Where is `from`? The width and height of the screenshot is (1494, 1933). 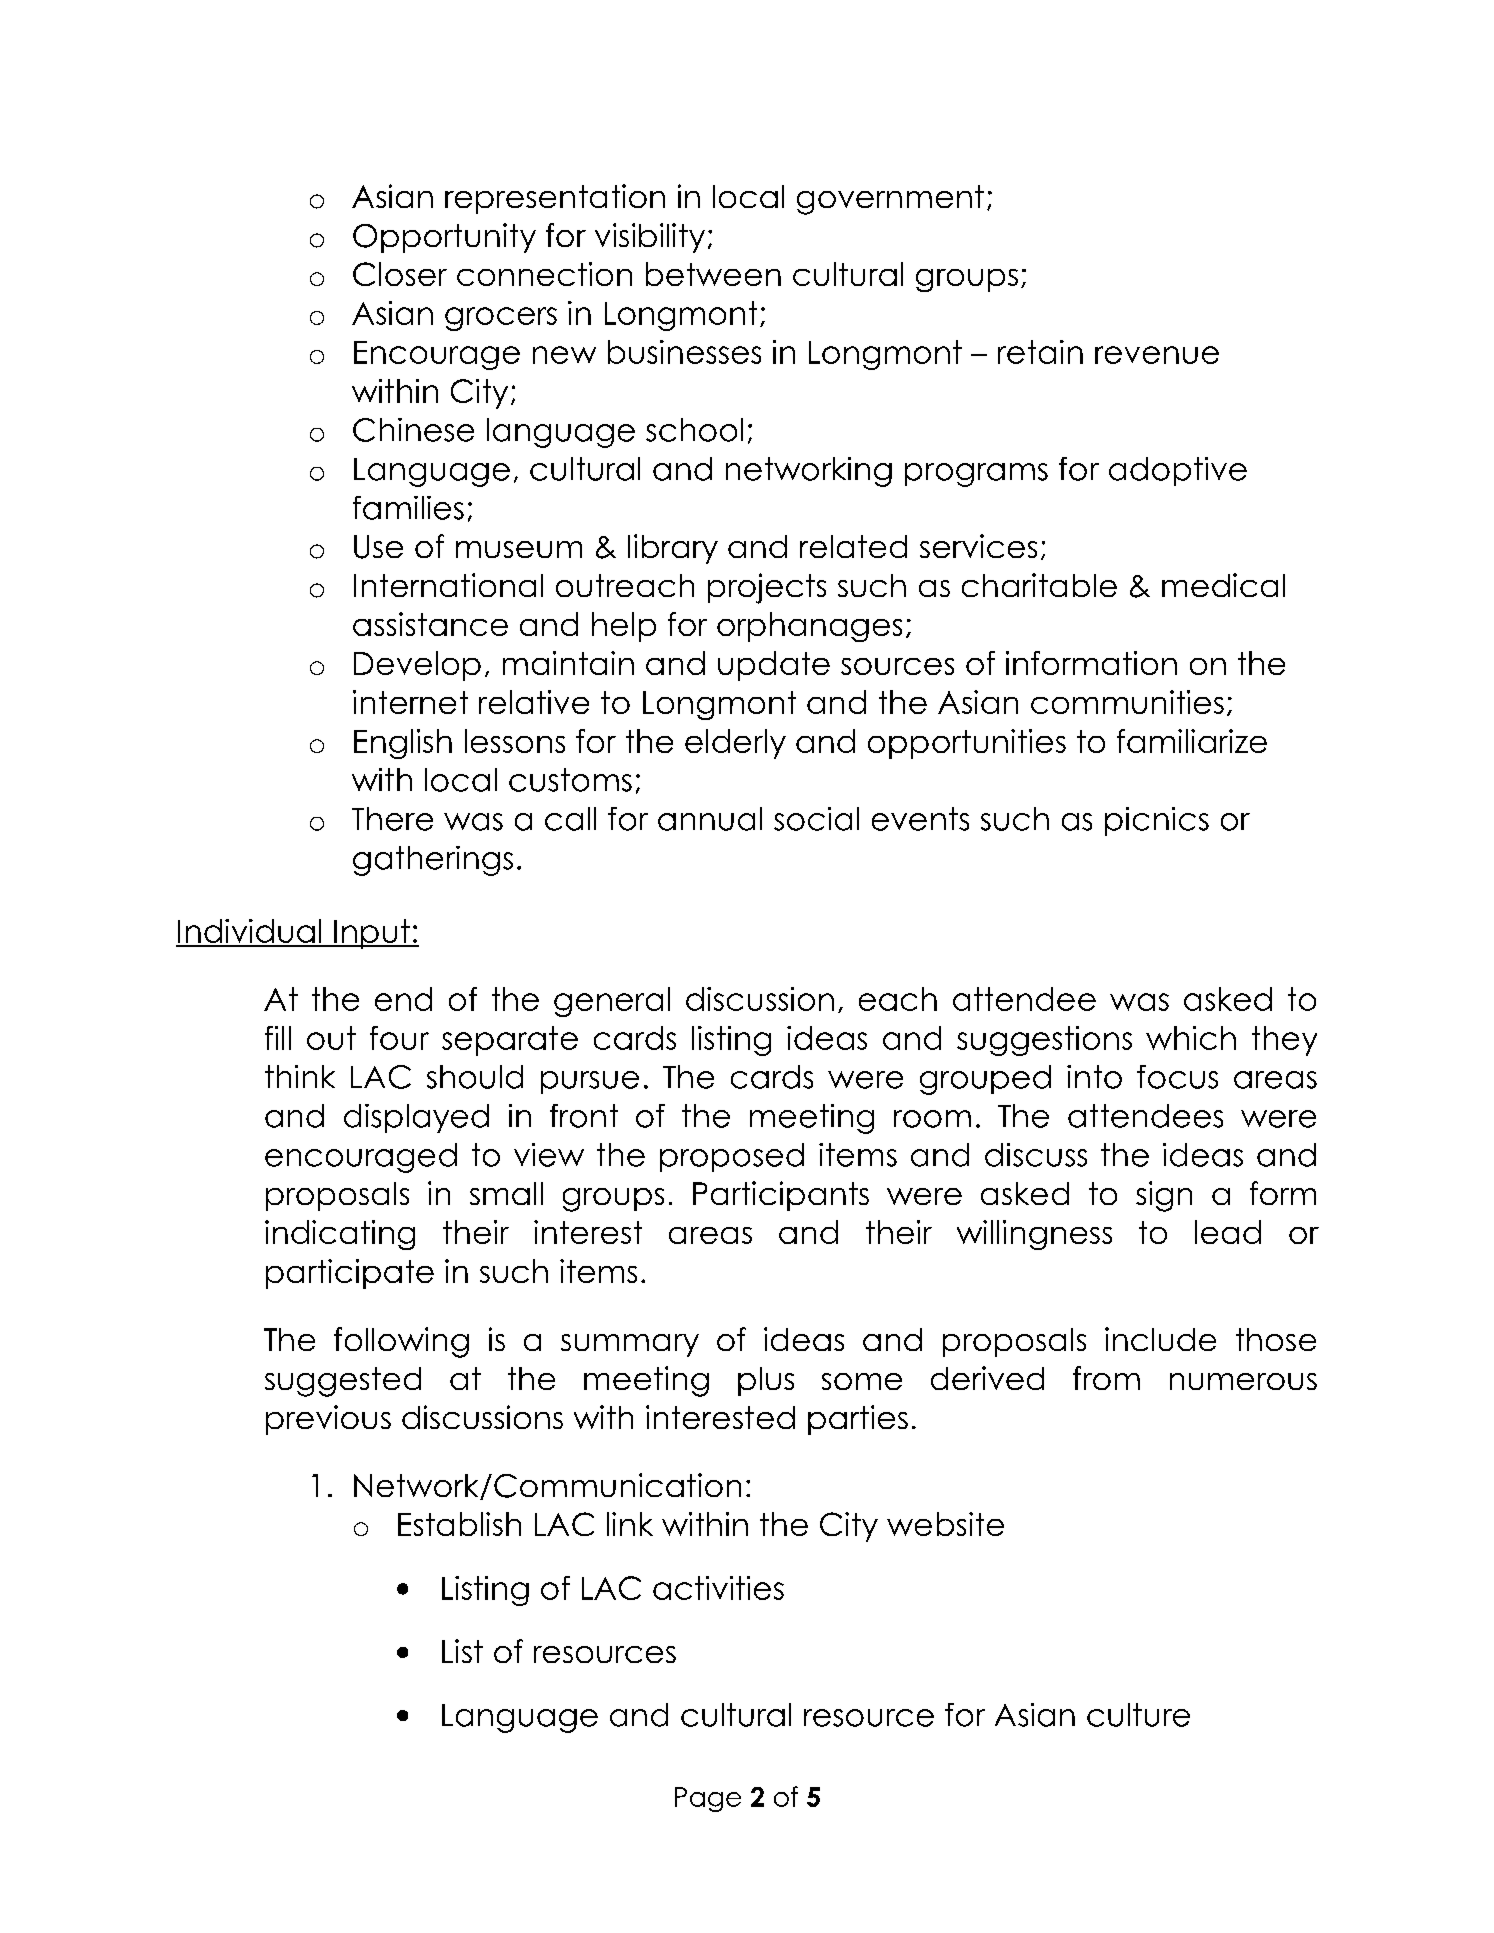 from is located at coordinates (1106, 1378).
